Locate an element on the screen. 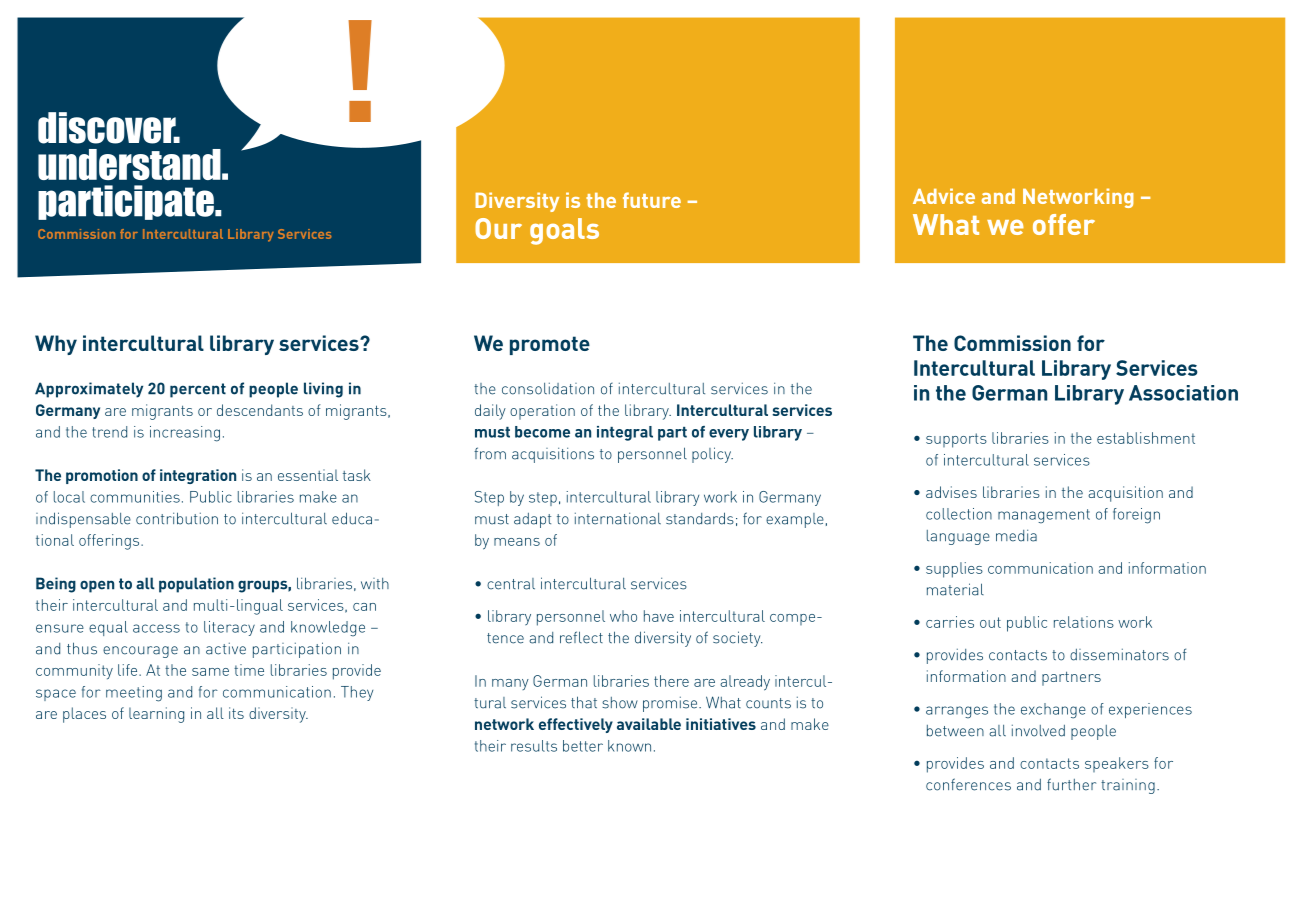 This screenshot has height=921, width=1316. goals is located at coordinates (564, 231).
